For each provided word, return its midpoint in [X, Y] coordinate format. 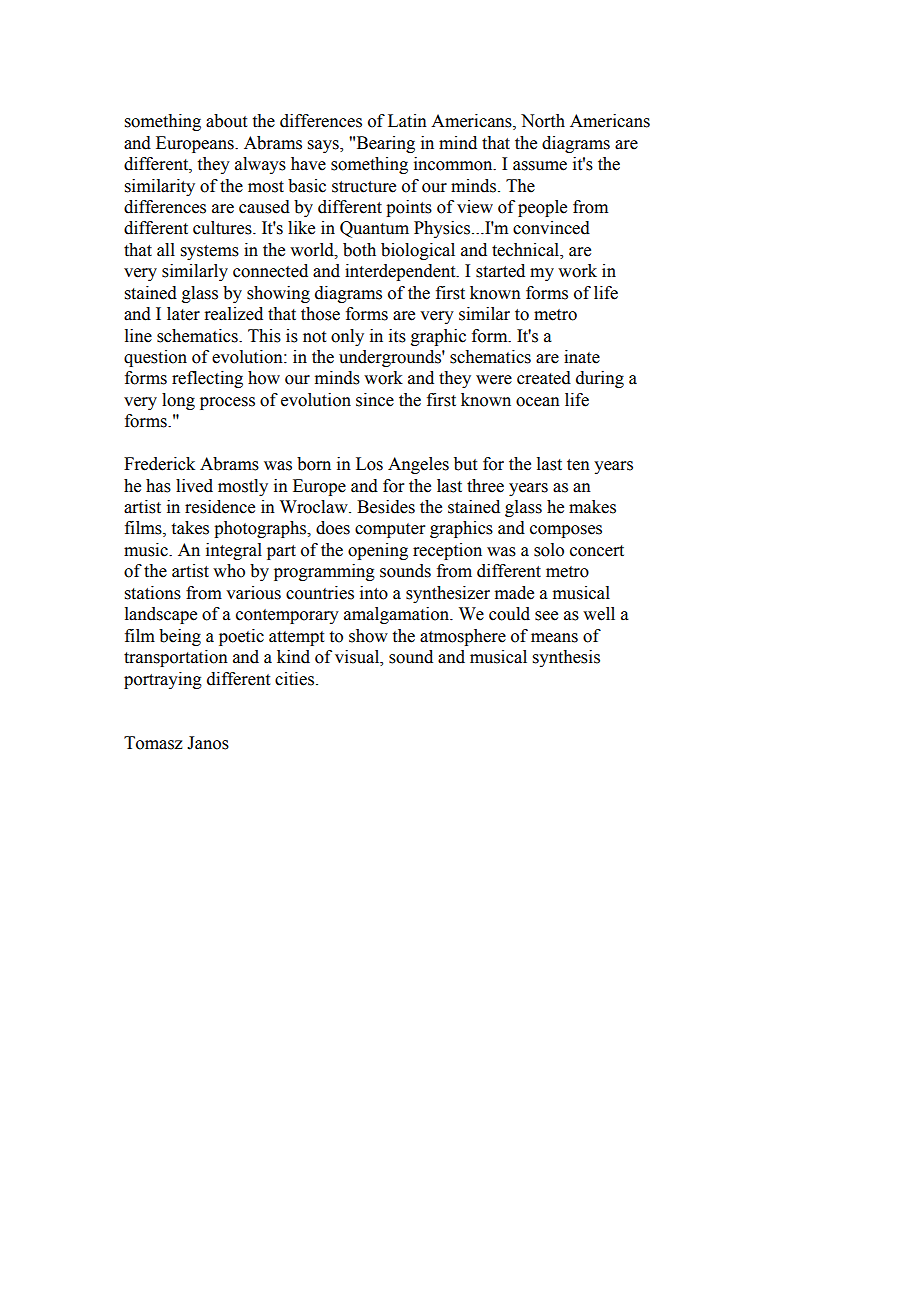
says [324, 146]
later [183, 314]
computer [390, 530]
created [544, 378]
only [347, 337]
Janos [208, 743]
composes [566, 531]
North [543, 121]
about [226, 121]
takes [190, 528]
